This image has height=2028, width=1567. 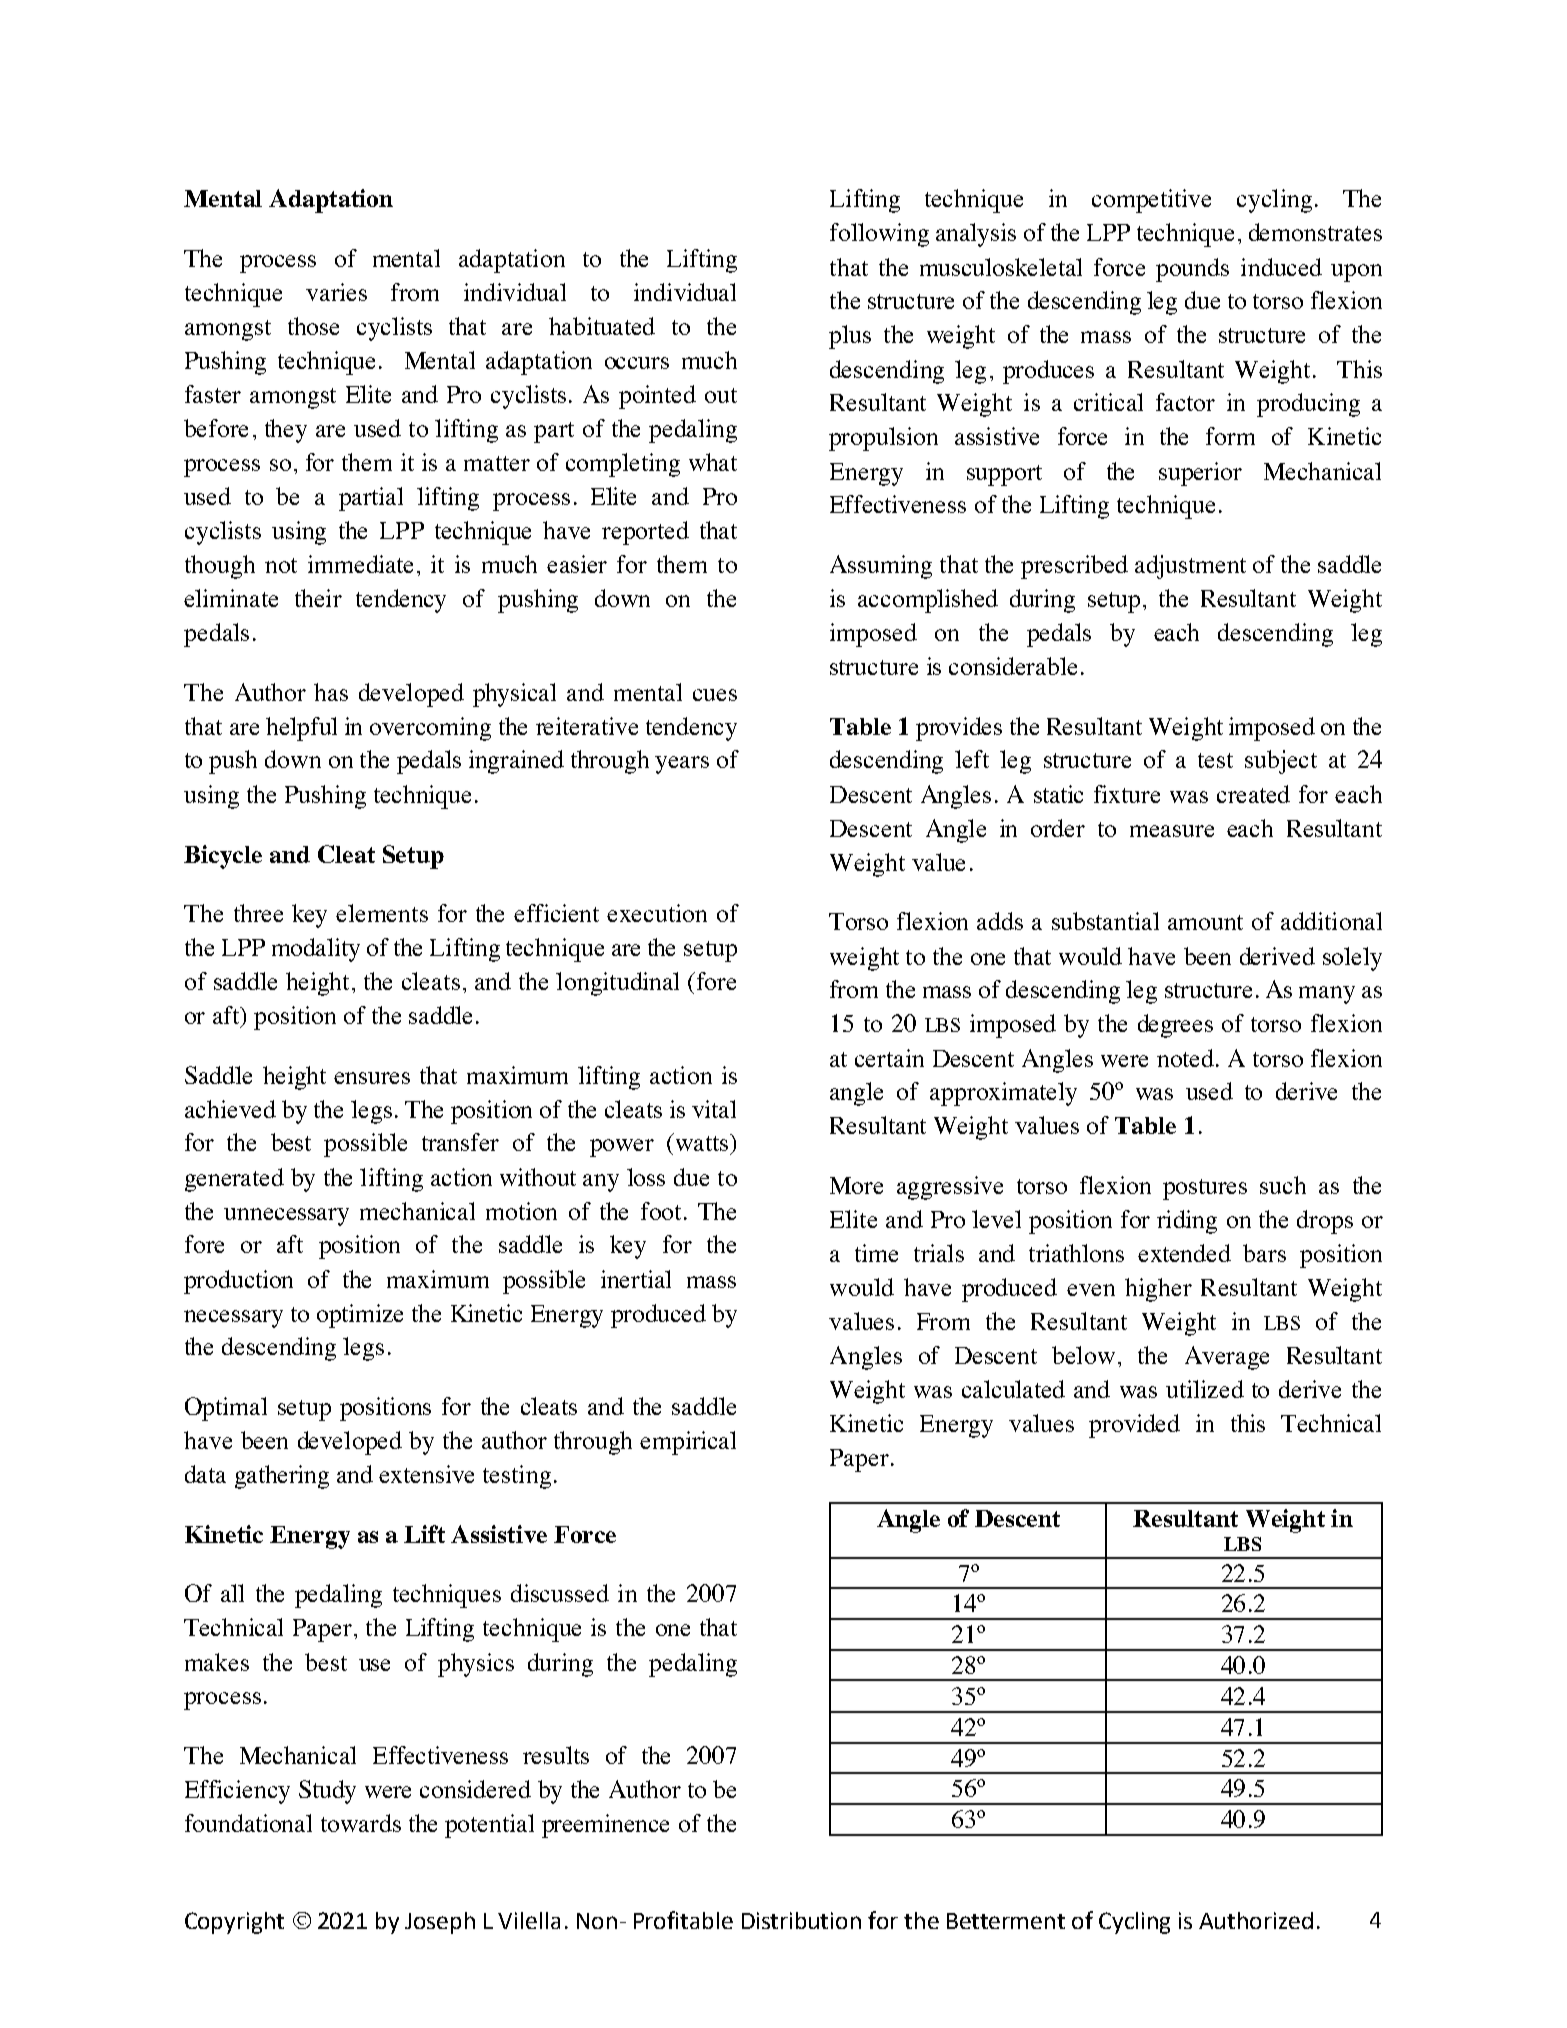 What do you see at coordinates (327, 1792) in the image?
I see `Study` at bounding box center [327, 1792].
